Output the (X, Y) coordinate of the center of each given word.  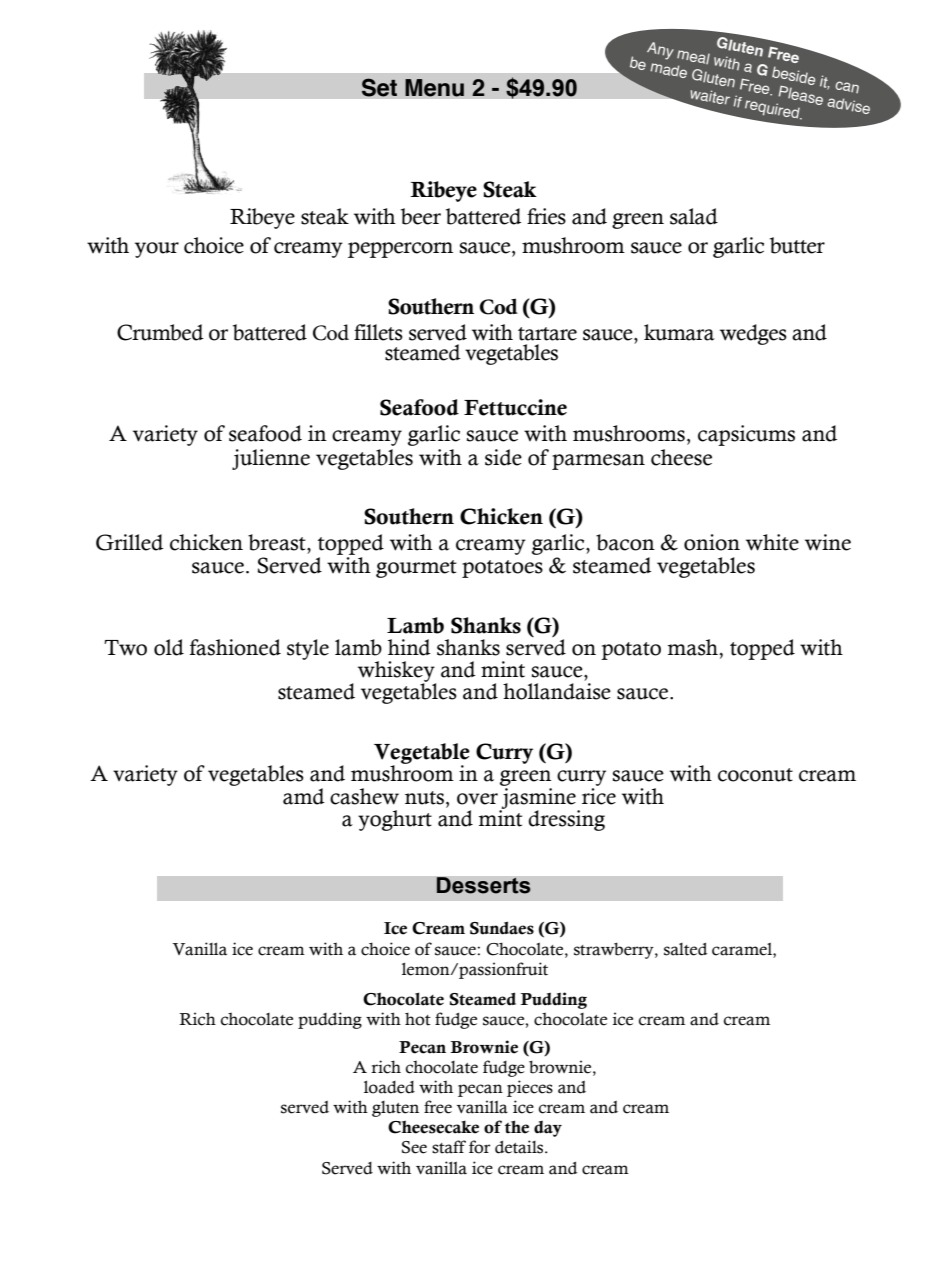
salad (694, 216)
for (479, 1147)
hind (409, 647)
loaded (389, 1087)
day (548, 1129)
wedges (753, 334)
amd (304, 796)
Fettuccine (515, 407)
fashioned (235, 647)
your (157, 250)
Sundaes (502, 928)
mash (694, 647)
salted (685, 949)
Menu (434, 88)
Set (379, 87)
